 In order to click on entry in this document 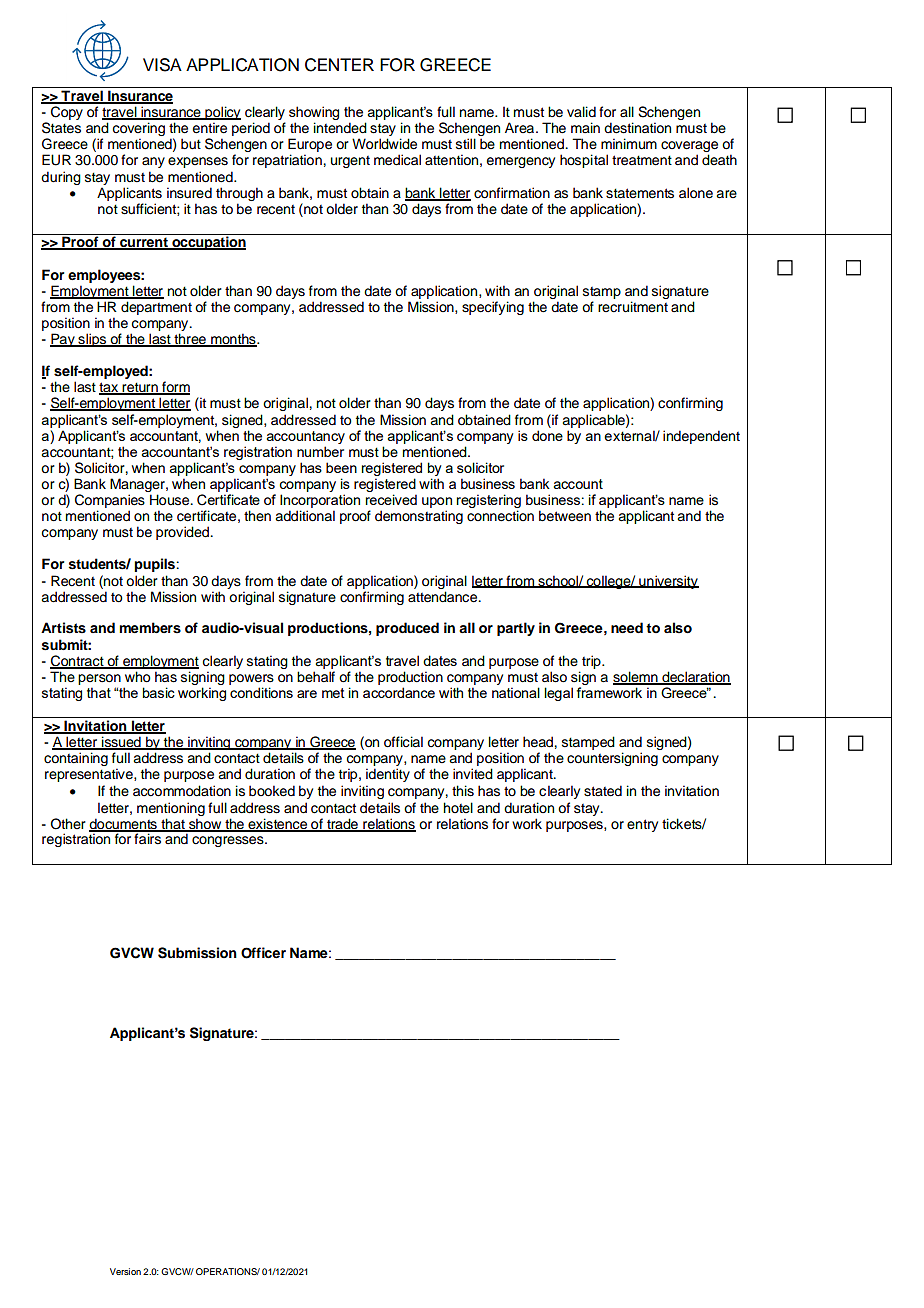, I will do `click(642, 825)`.
